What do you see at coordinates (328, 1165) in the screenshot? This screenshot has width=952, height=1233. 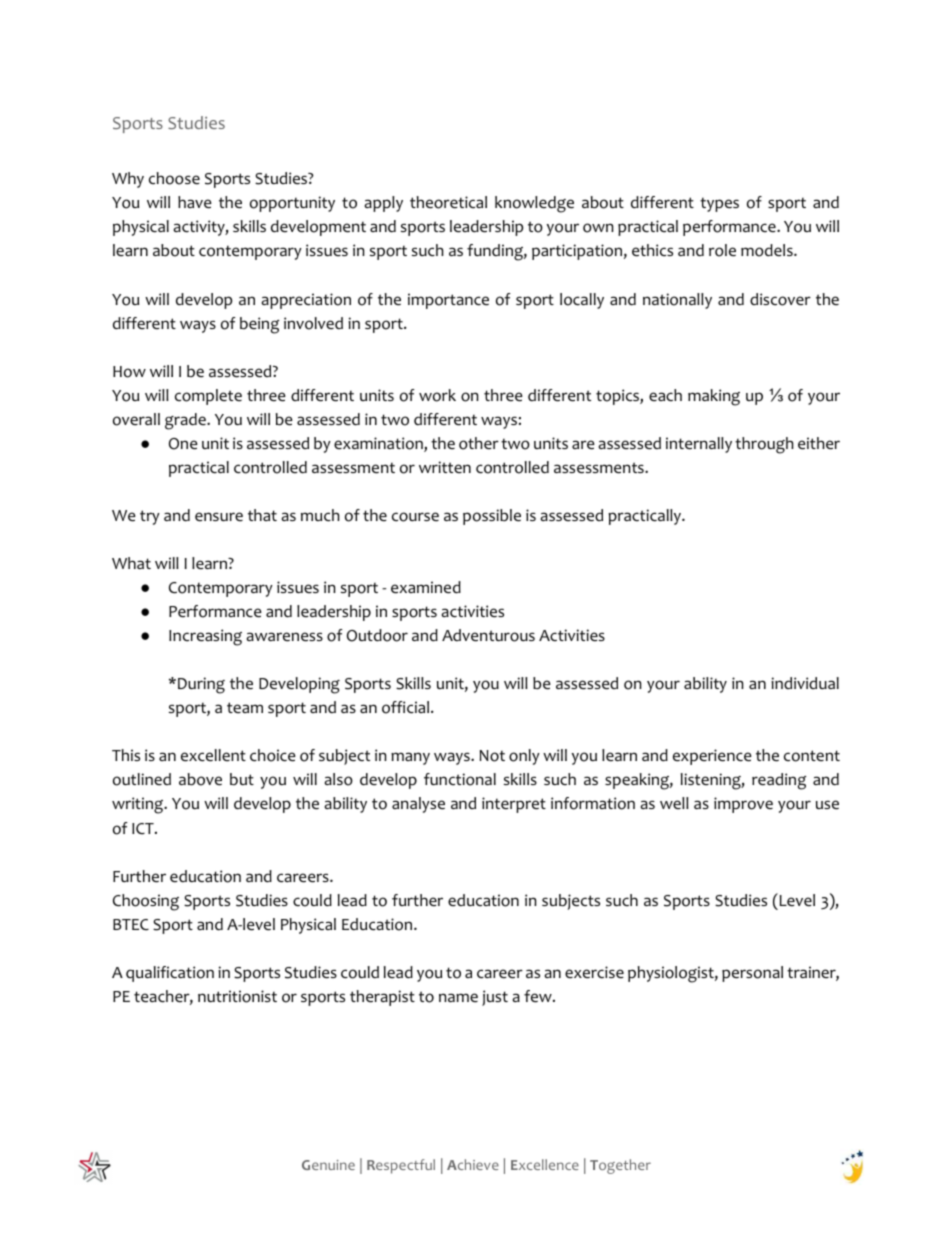 I see `Genuine` at bounding box center [328, 1165].
